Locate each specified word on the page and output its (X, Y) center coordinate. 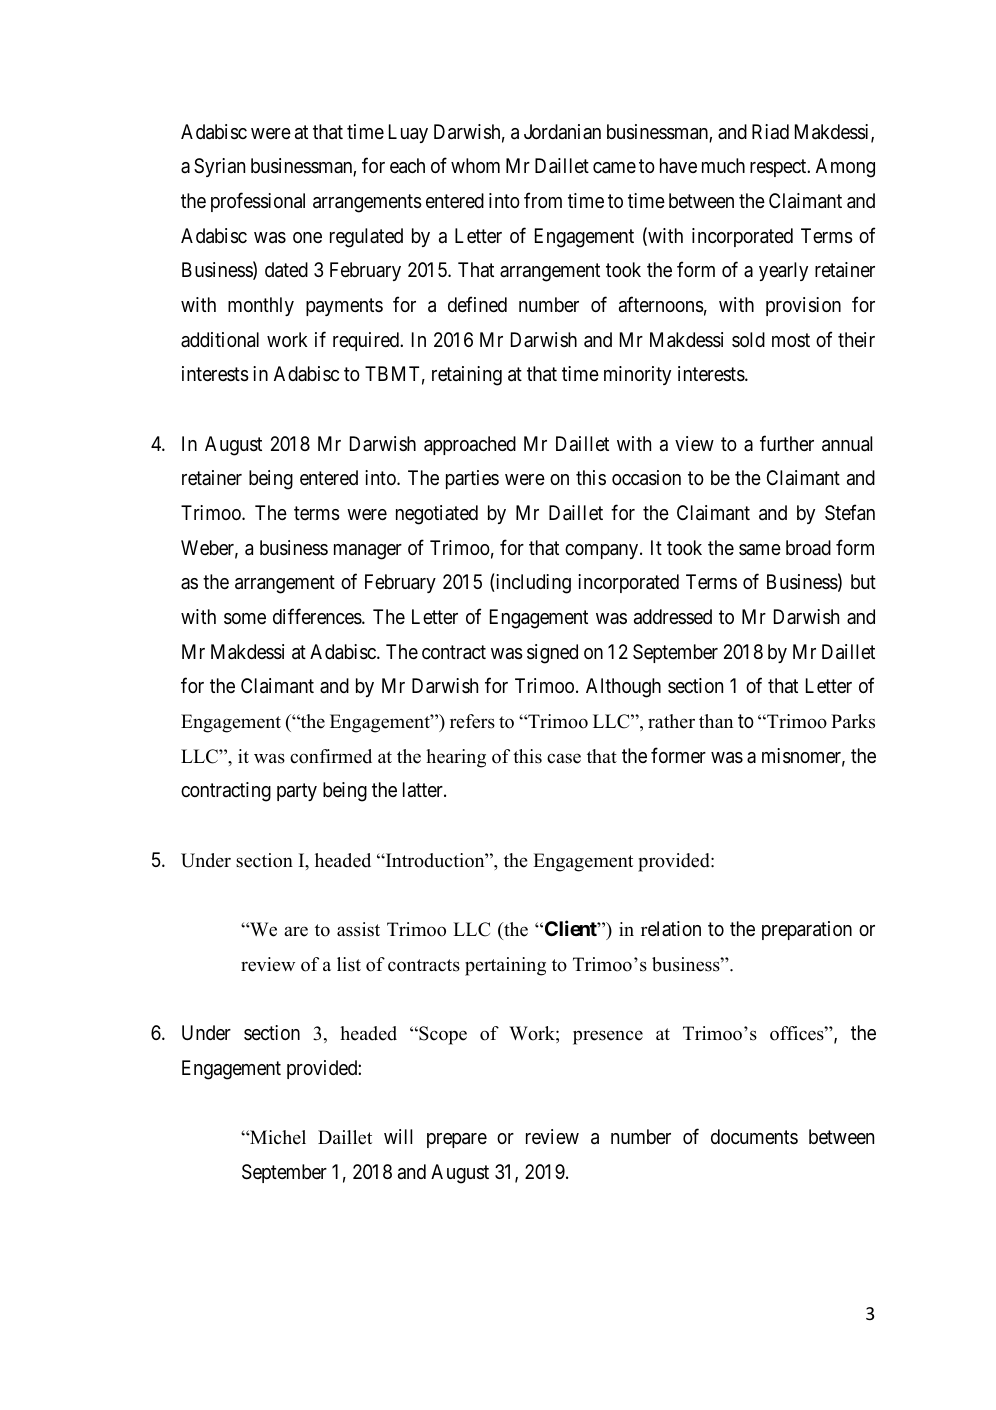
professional (258, 202)
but (863, 581)
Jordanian (562, 131)
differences (318, 616)
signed (552, 654)
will (398, 1136)
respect (779, 168)
